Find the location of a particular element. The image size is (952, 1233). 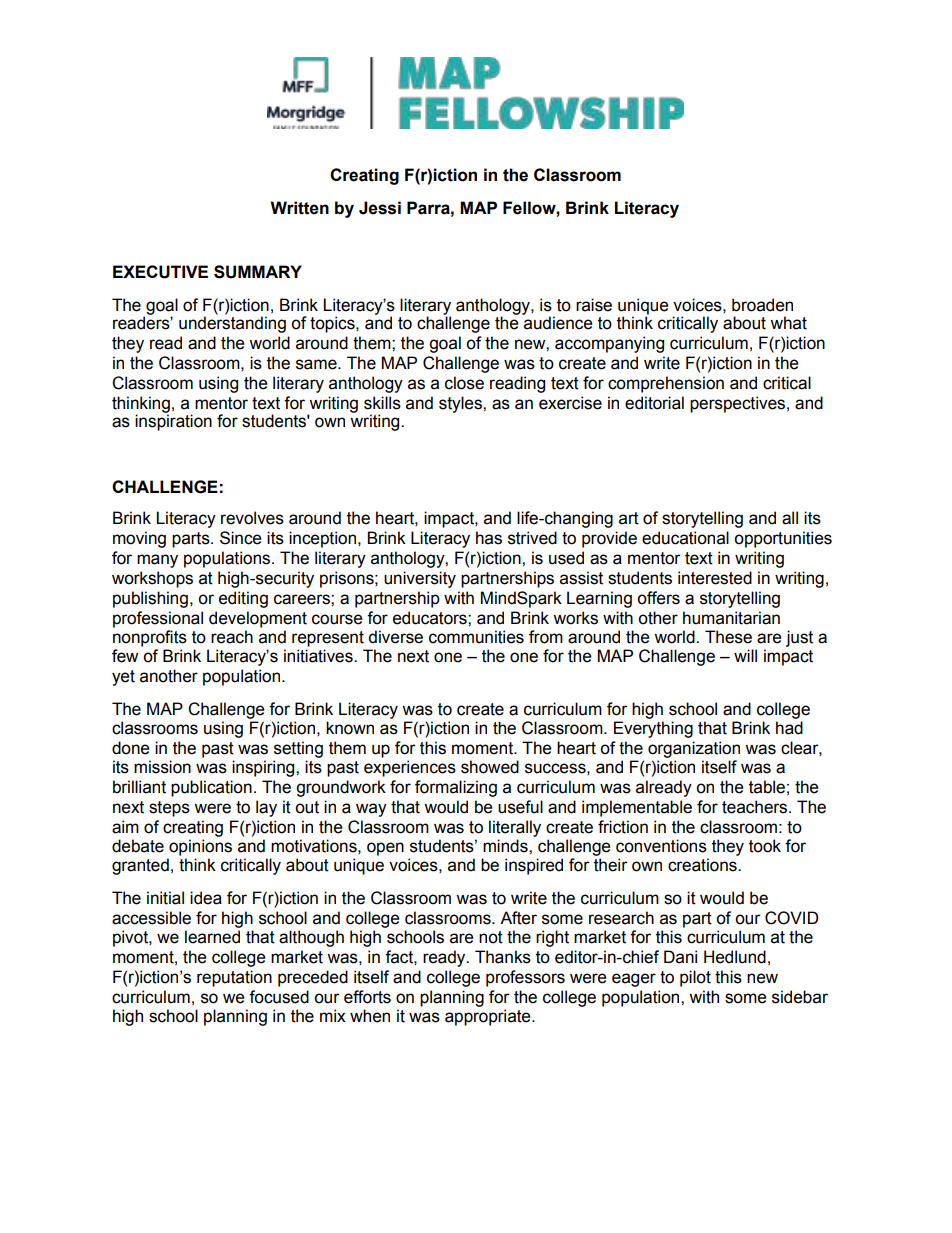

appropriate is located at coordinates (489, 1017).
